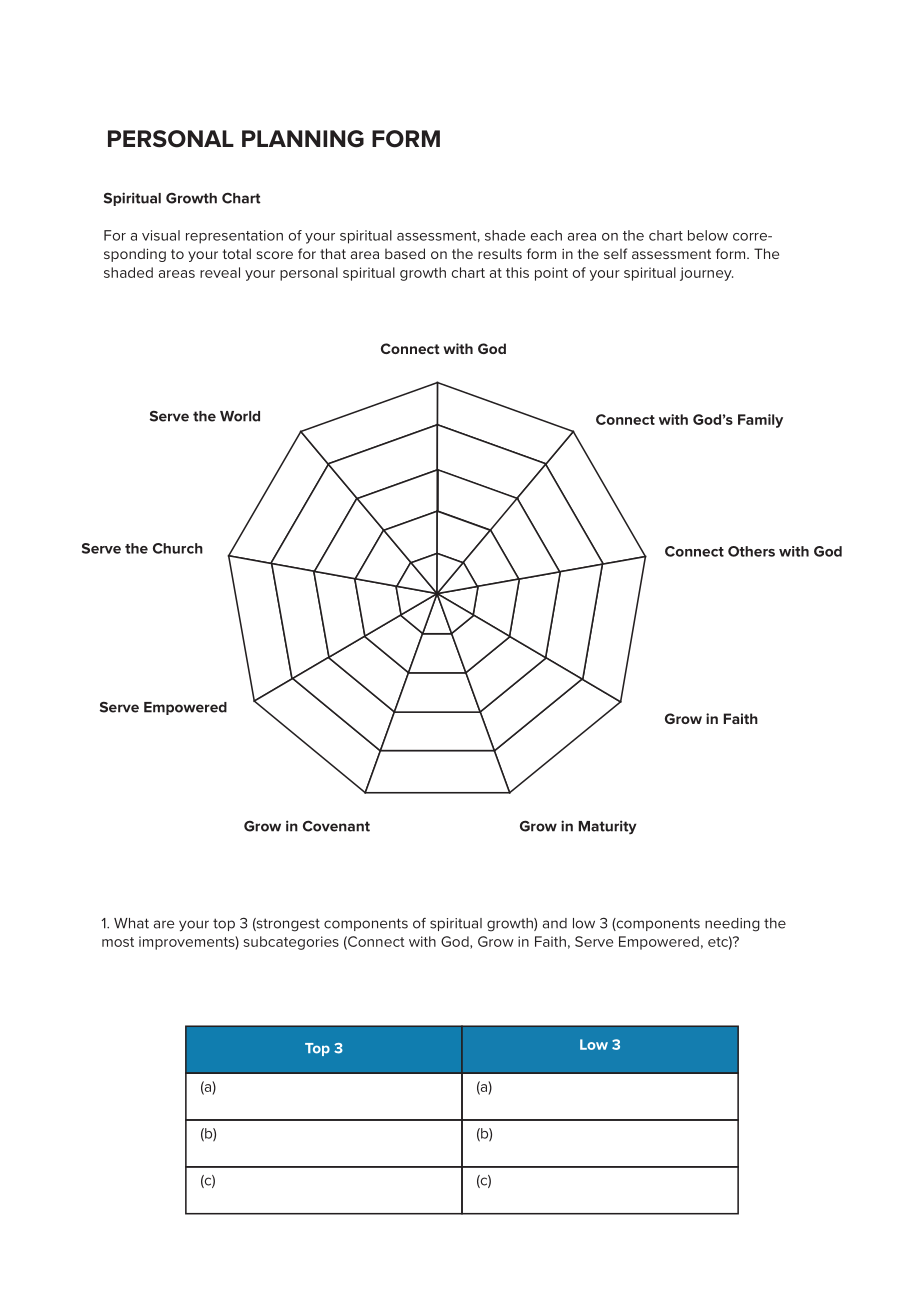  Describe the element at coordinates (708, 235) in the screenshot. I see `below` at that location.
